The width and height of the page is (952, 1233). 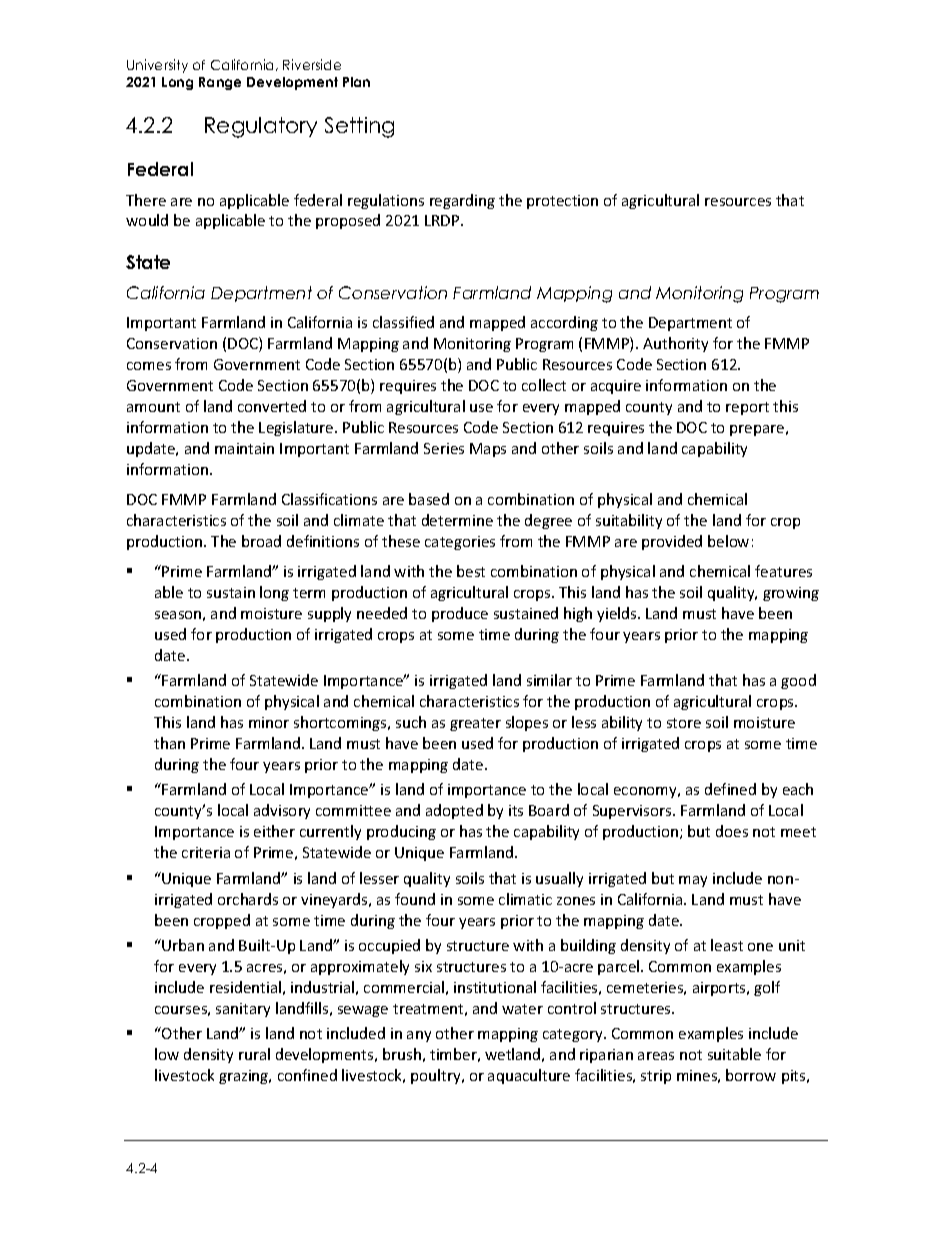 What do you see at coordinates (272, 406) in the page?
I see `converted` at bounding box center [272, 406].
